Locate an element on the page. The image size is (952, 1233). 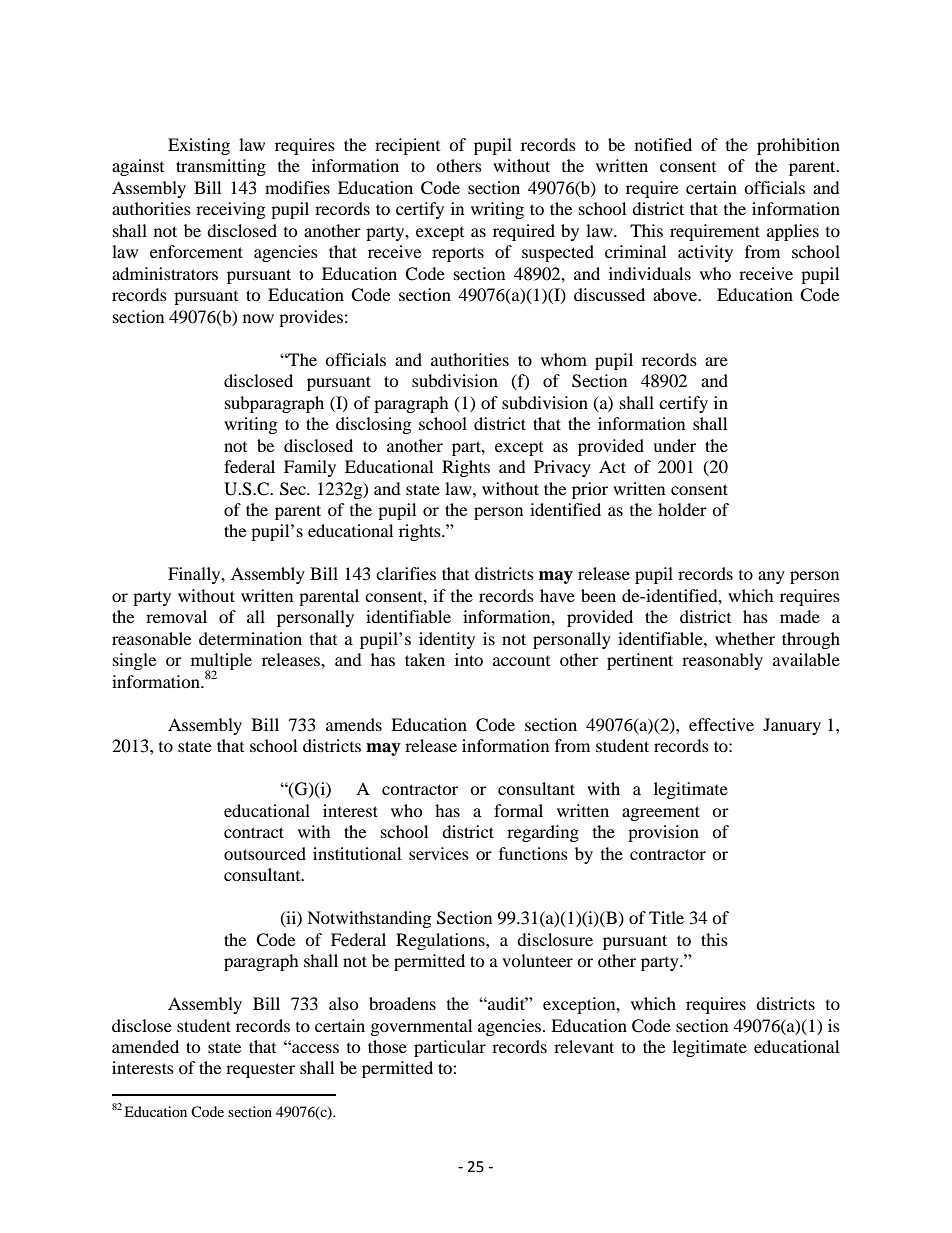
notified is located at coordinates (663, 144).
